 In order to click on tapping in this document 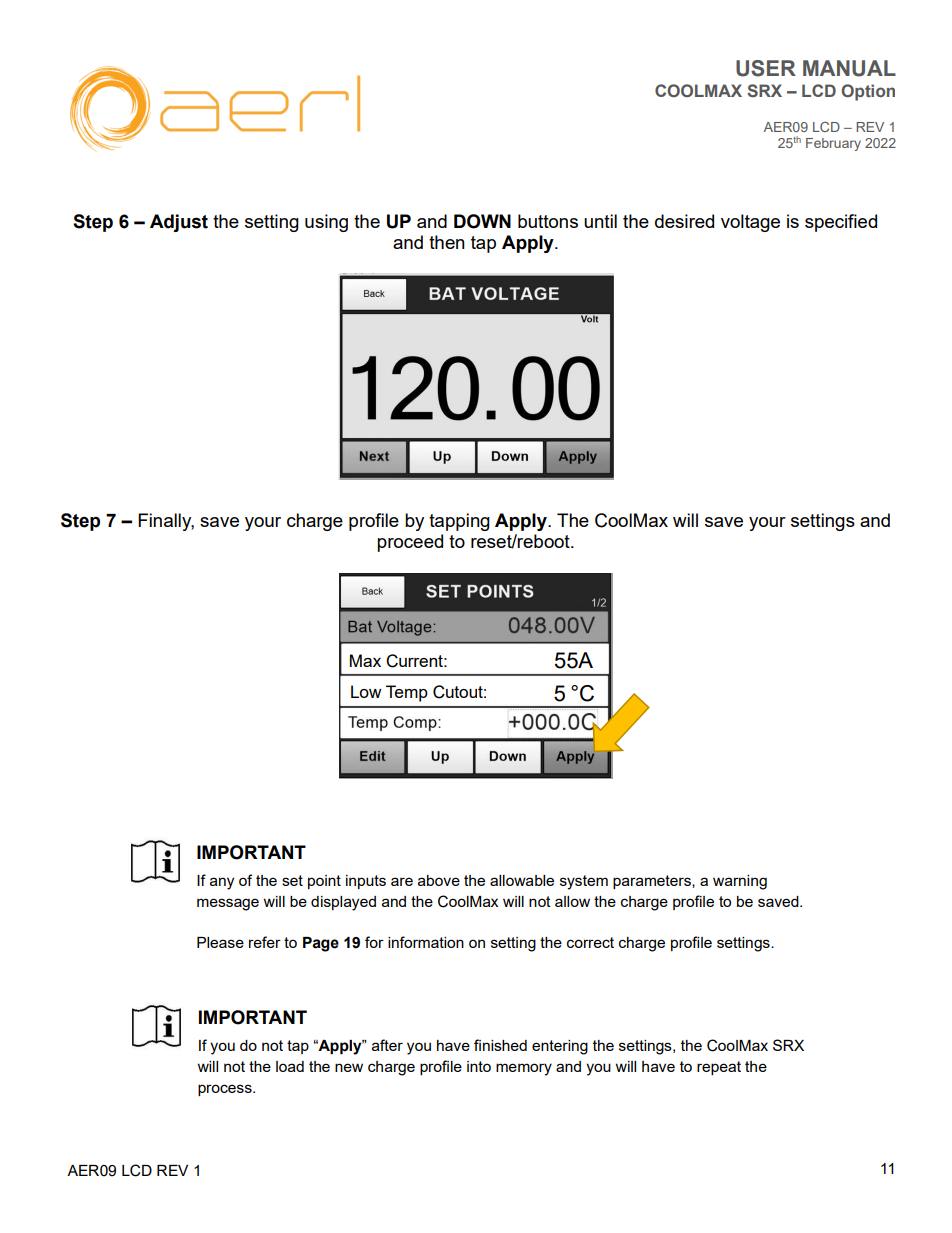, I will do `click(459, 522)`.
